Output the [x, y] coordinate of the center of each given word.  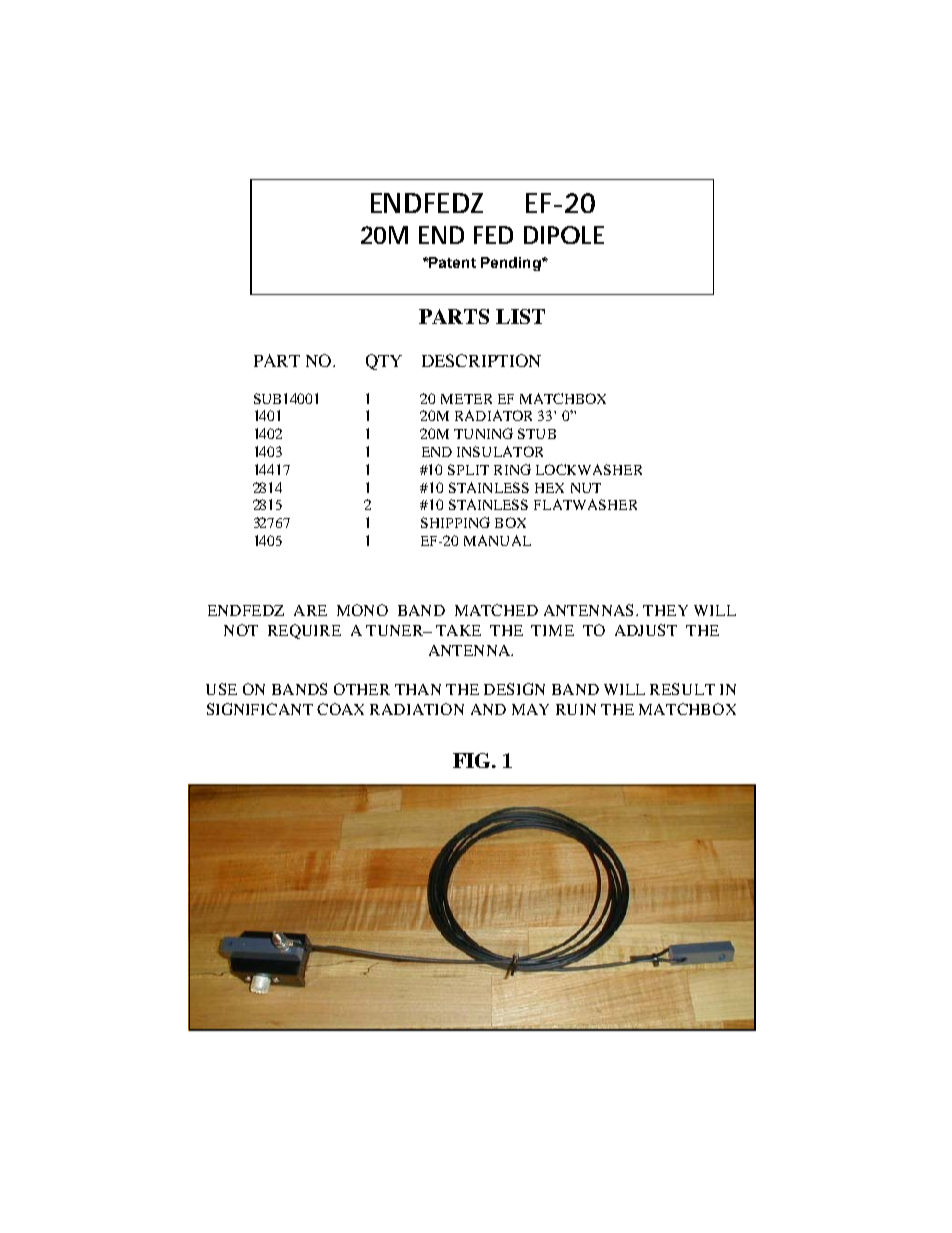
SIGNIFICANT [260, 709]
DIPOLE [564, 235]
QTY [384, 362]
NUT [586, 488]
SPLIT [468, 469]
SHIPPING [455, 522]
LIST [520, 316]
